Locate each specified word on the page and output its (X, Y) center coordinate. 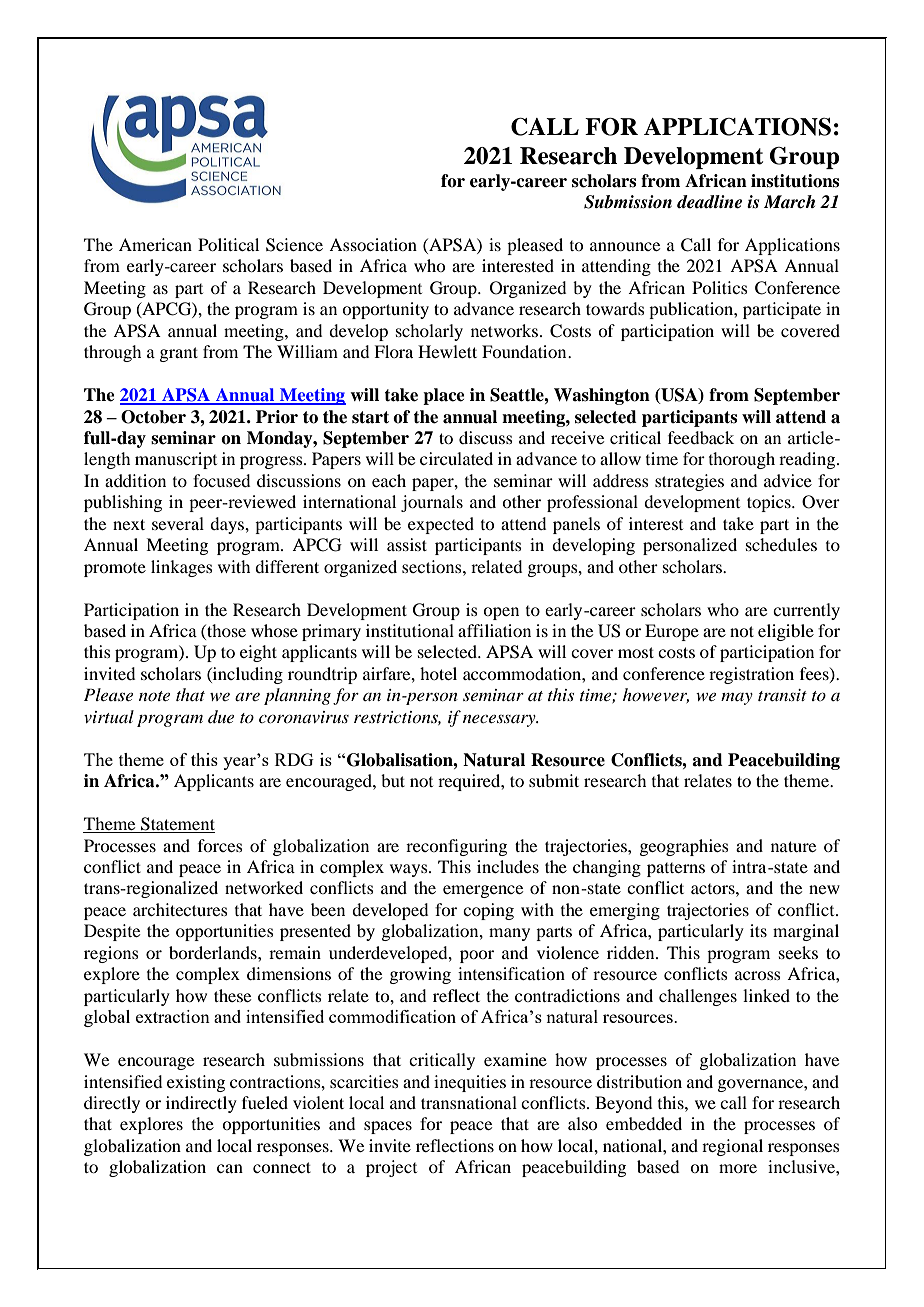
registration (751, 675)
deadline (709, 202)
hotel (438, 673)
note (154, 696)
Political (228, 244)
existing (196, 1083)
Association (373, 244)
